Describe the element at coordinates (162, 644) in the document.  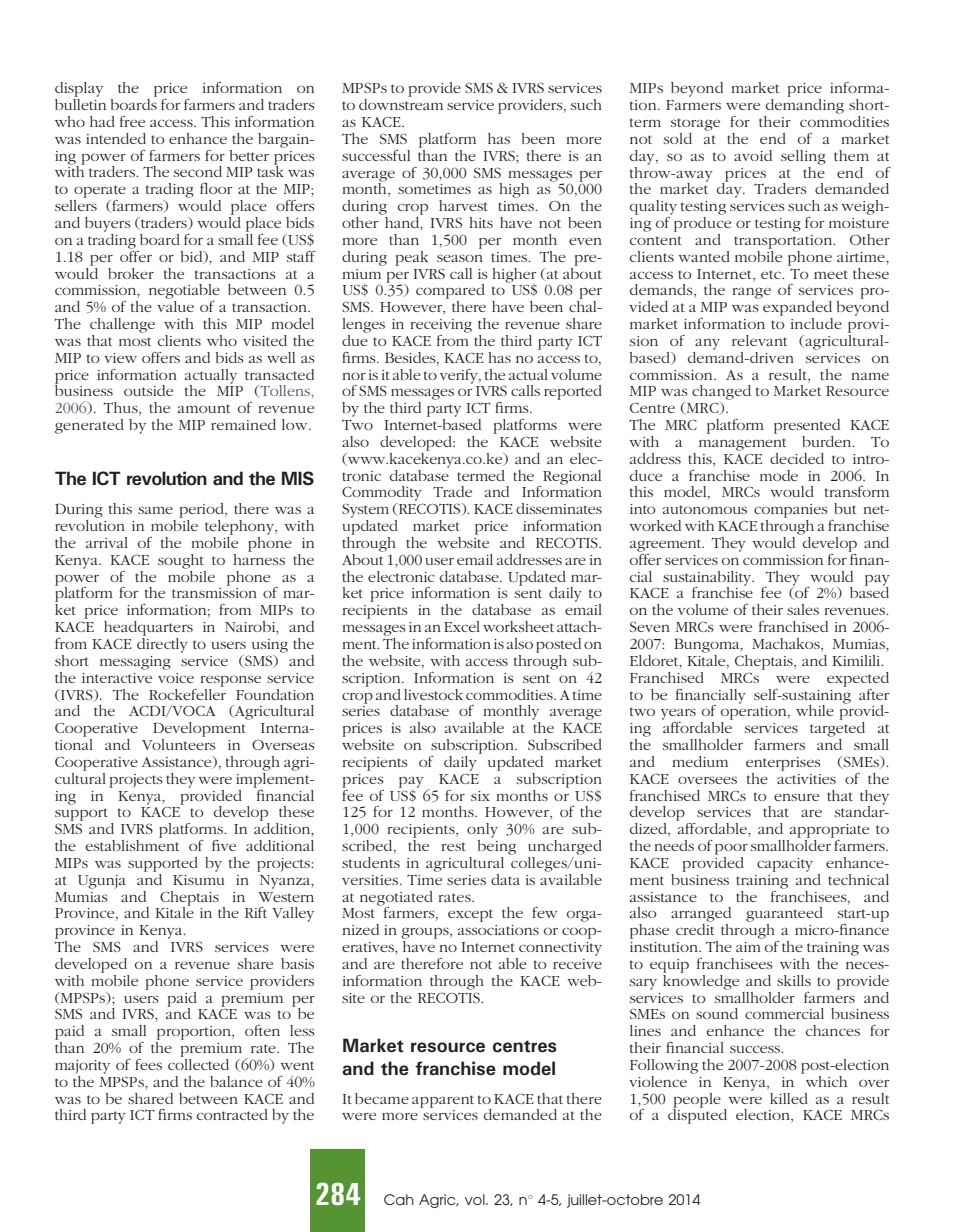
I see `directly` at that location.
